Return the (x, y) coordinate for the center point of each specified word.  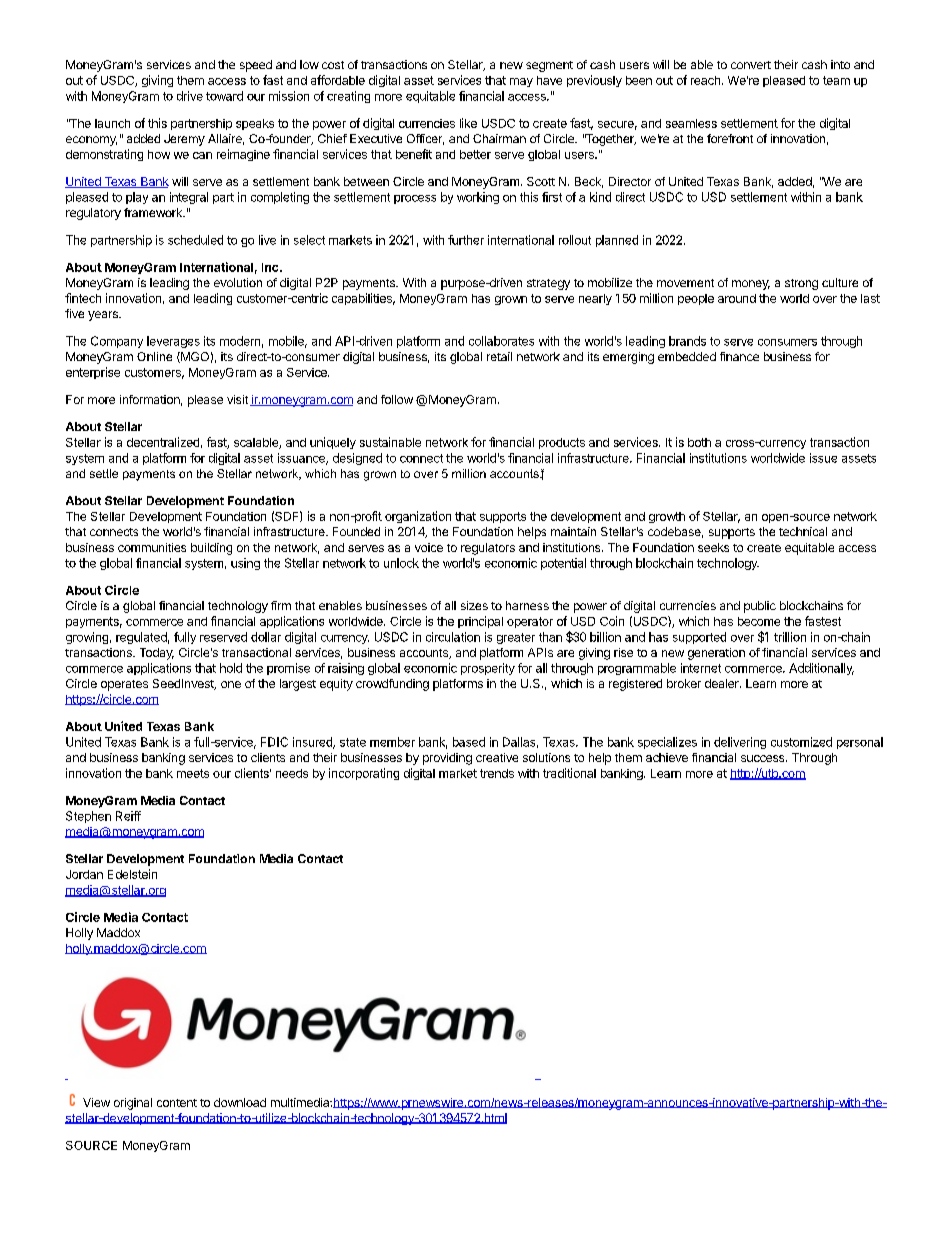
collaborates (501, 341)
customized (801, 742)
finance (739, 356)
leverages (173, 342)
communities (152, 547)
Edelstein (132, 874)
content (177, 1103)
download (240, 1102)
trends (497, 773)
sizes (474, 605)
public (760, 607)
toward (224, 96)
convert (751, 65)
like (468, 123)
